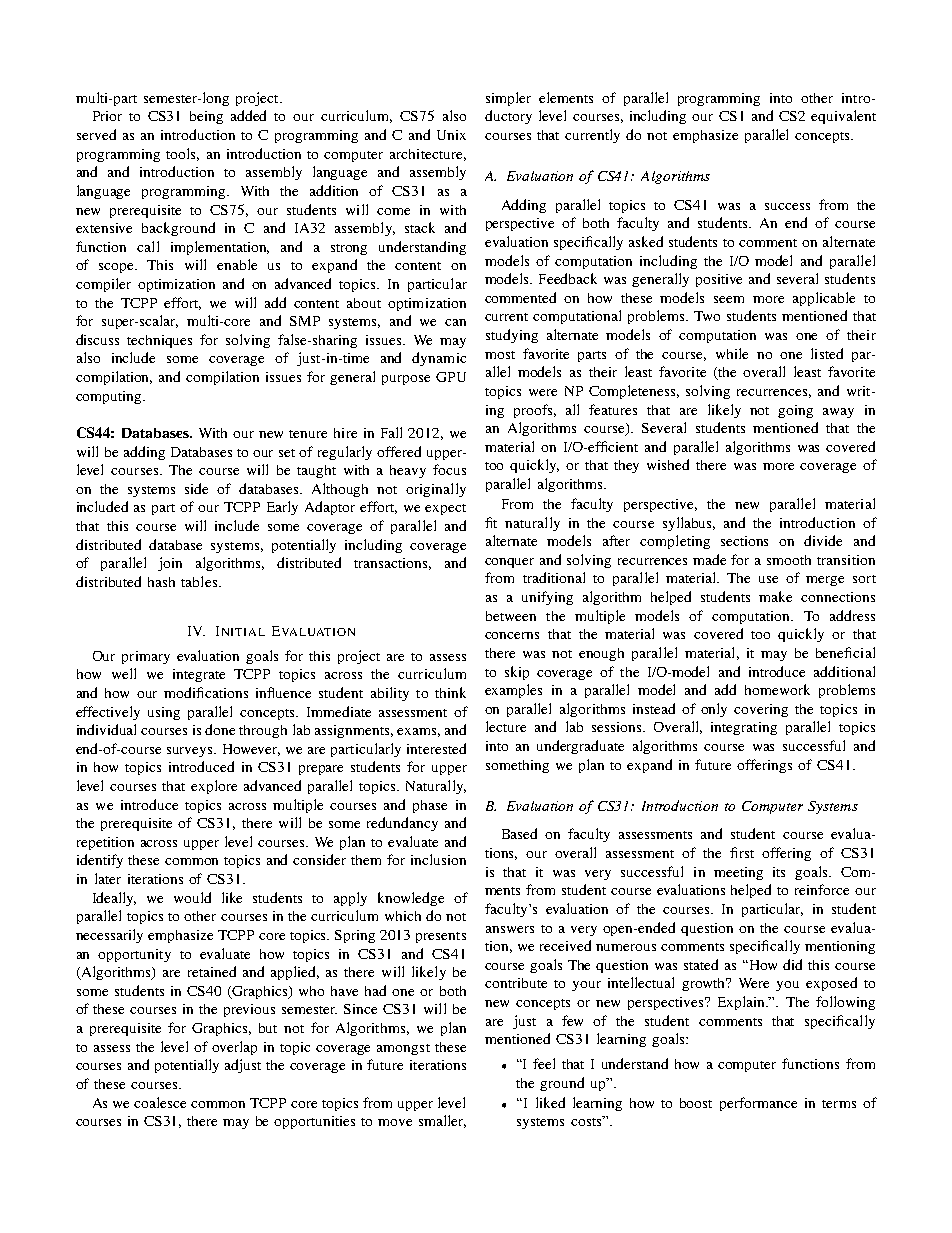  What do you see at coordinates (160, 1102) in the screenshot?
I see `coalesce` at bounding box center [160, 1102].
